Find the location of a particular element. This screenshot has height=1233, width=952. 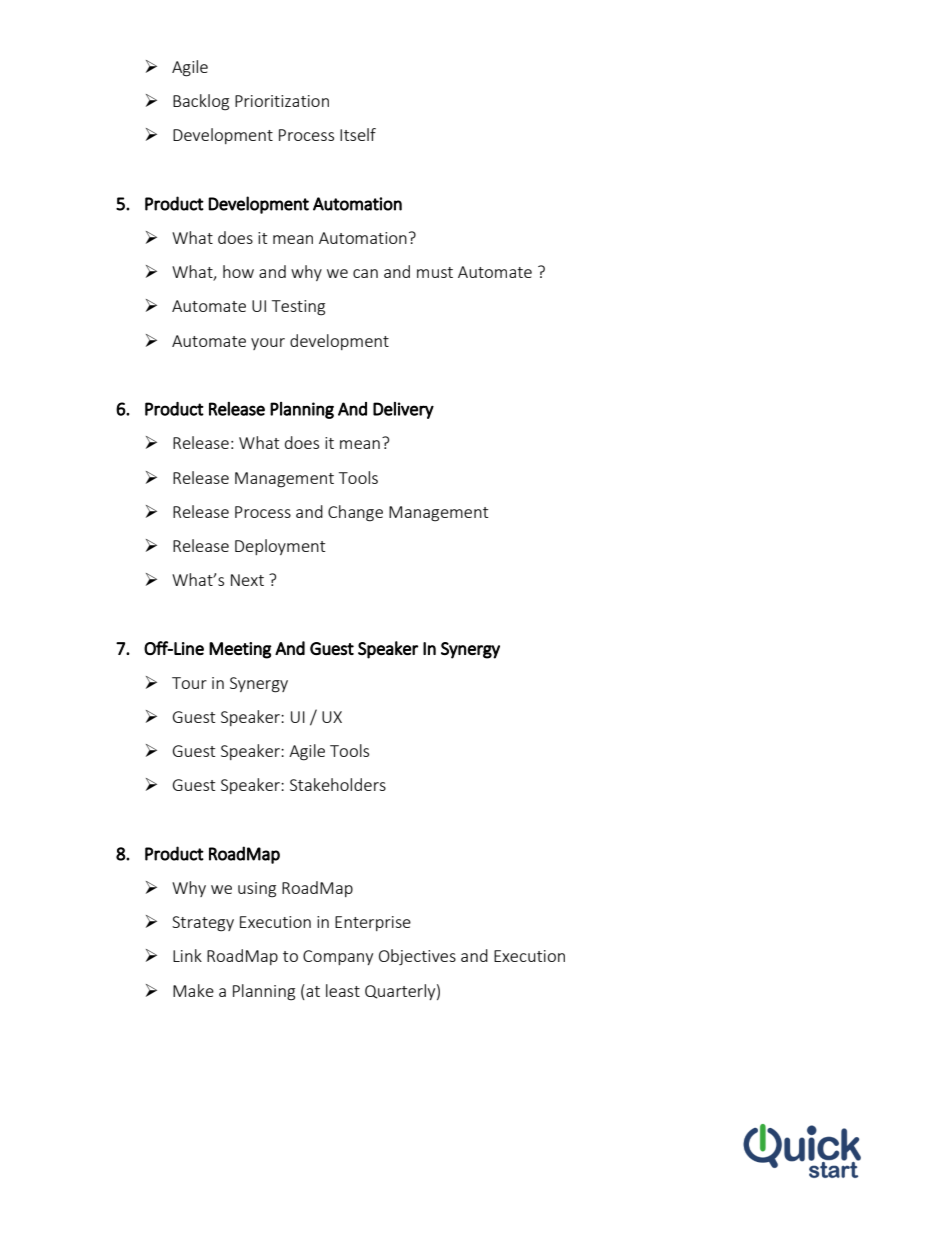

Backlog is located at coordinates (201, 102).
